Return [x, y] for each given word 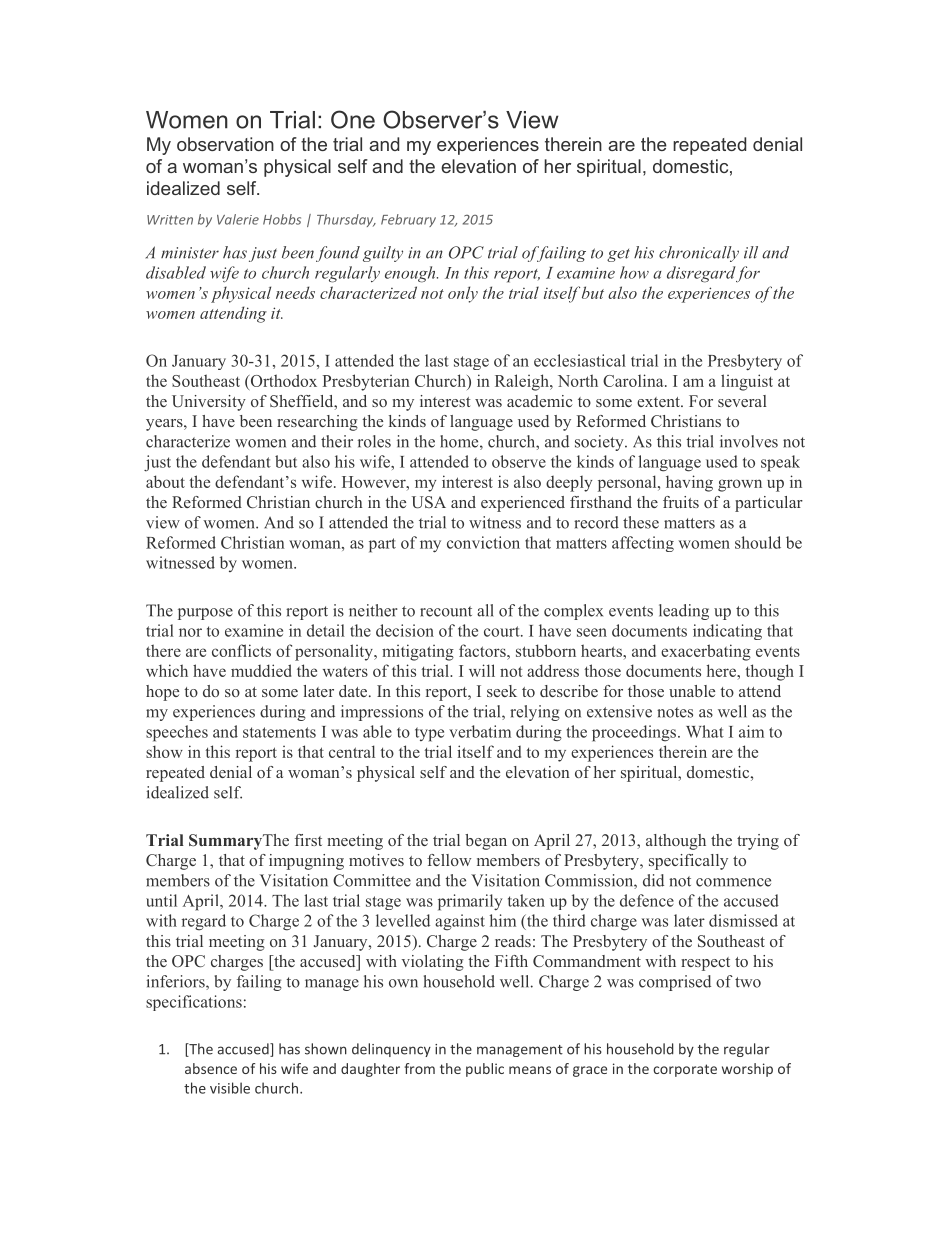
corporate [685, 1070]
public [485, 1070]
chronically [699, 254]
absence [211, 1068]
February [408, 220]
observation [225, 144]
